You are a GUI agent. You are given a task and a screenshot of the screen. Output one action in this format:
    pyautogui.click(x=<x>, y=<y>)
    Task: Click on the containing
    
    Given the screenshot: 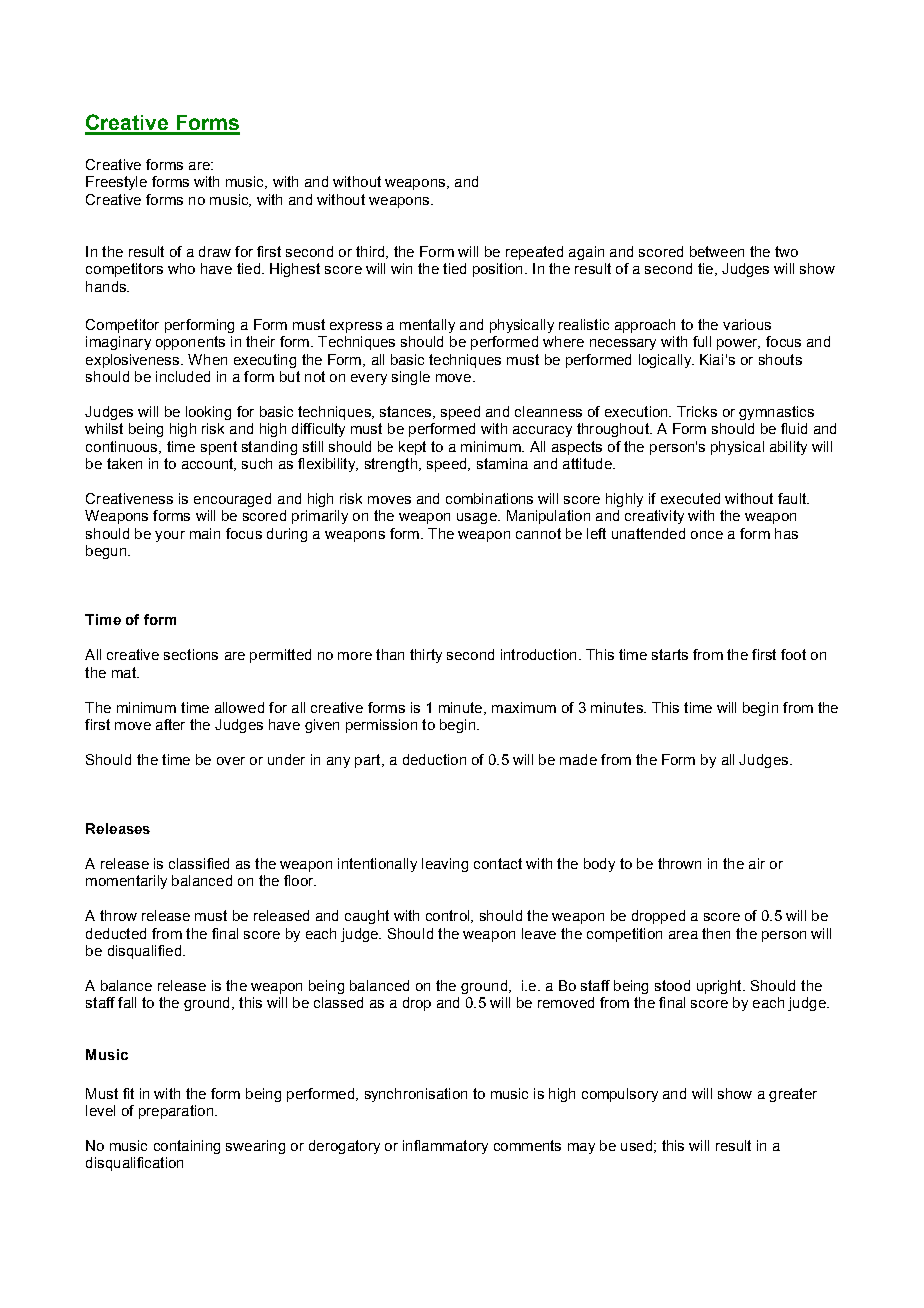 What is the action you would take?
    pyautogui.click(x=187, y=1147)
